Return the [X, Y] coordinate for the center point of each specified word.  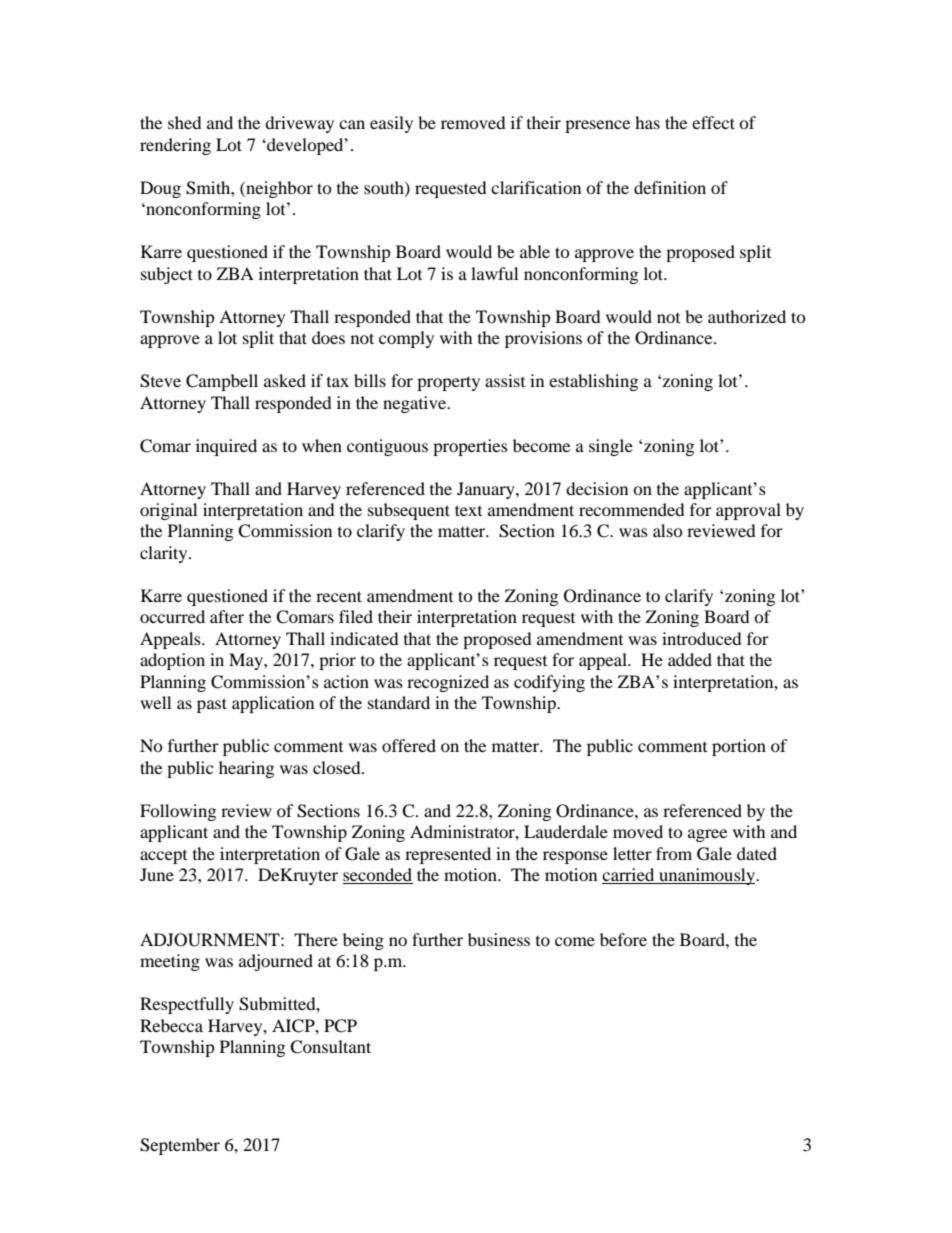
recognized [448, 683]
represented [448, 855]
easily [391, 124]
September [180, 1146]
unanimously [707, 876]
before [623, 939]
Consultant [330, 1047]
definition [670, 187]
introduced [702, 638]
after [227, 616]
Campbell [222, 382]
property [448, 383]
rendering [175, 146]
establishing [593, 382]
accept [163, 857]
